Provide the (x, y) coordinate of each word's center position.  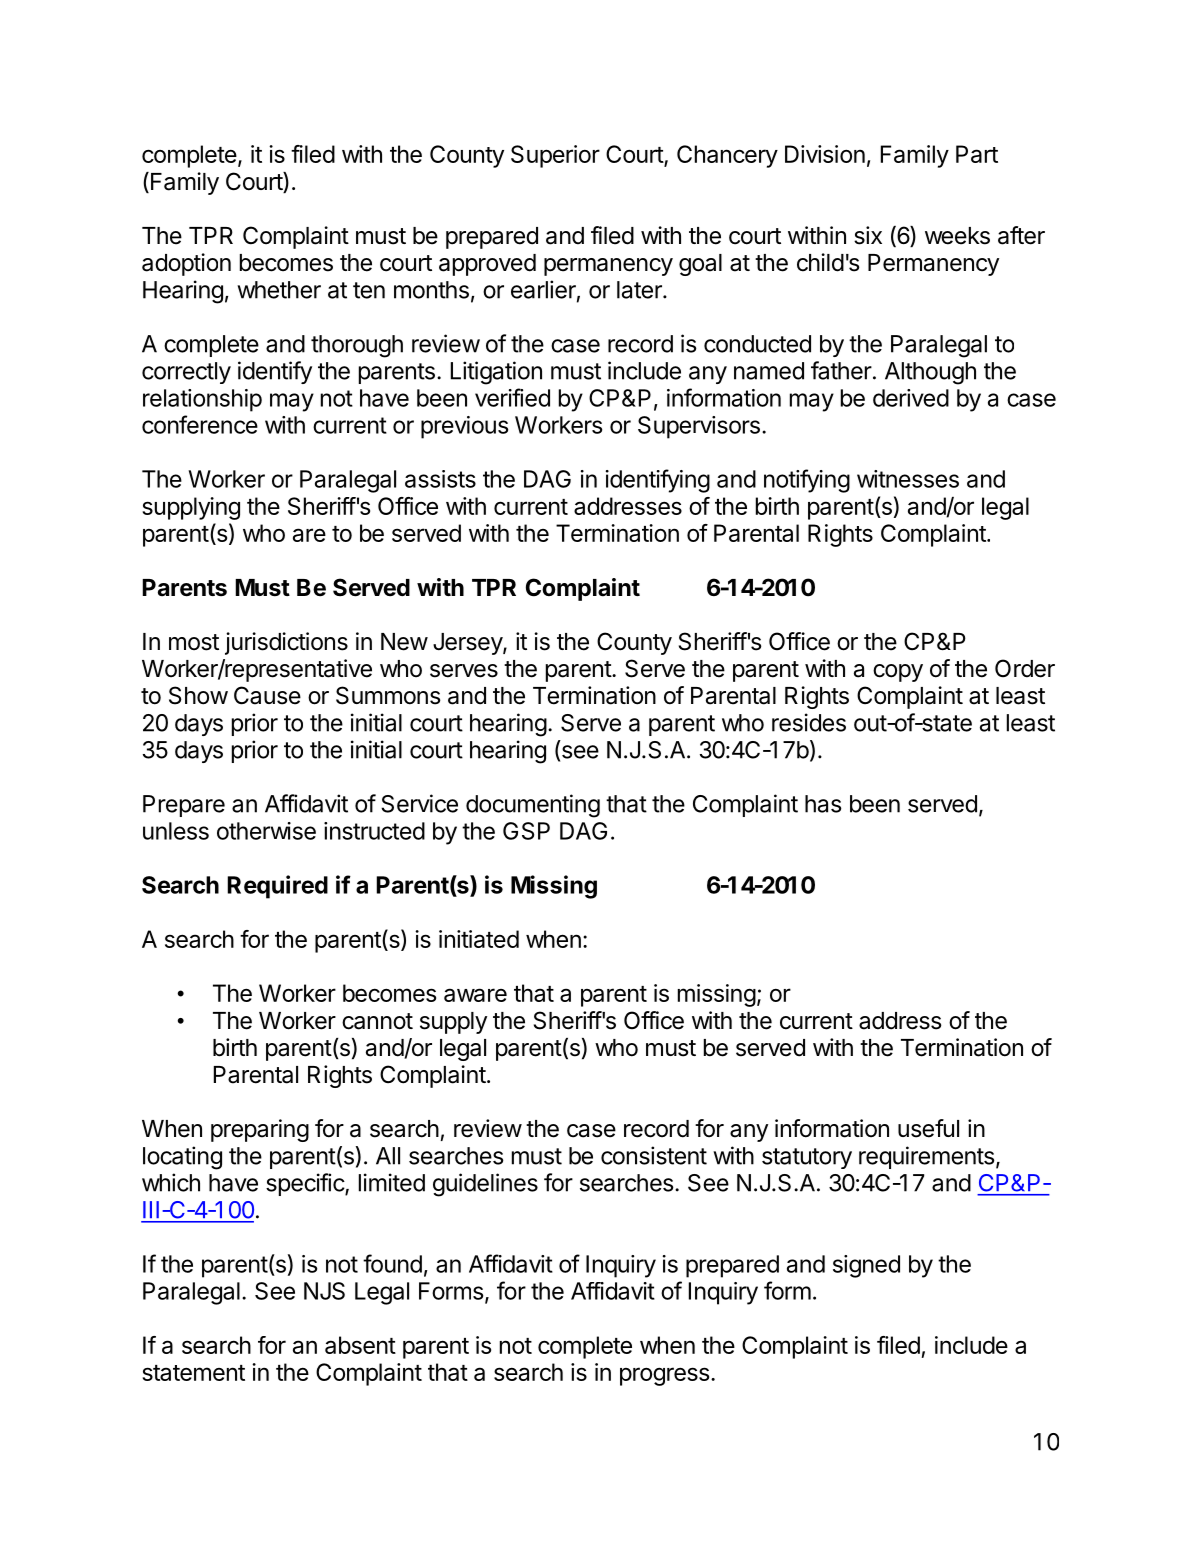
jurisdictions (286, 643)
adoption (186, 264)
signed (866, 1266)
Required (277, 887)
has (823, 804)
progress (664, 1376)
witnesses (908, 479)
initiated (479, 939)
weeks (957, 236)
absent (360, 1345)
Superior (555, 156)
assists (440, 479)
